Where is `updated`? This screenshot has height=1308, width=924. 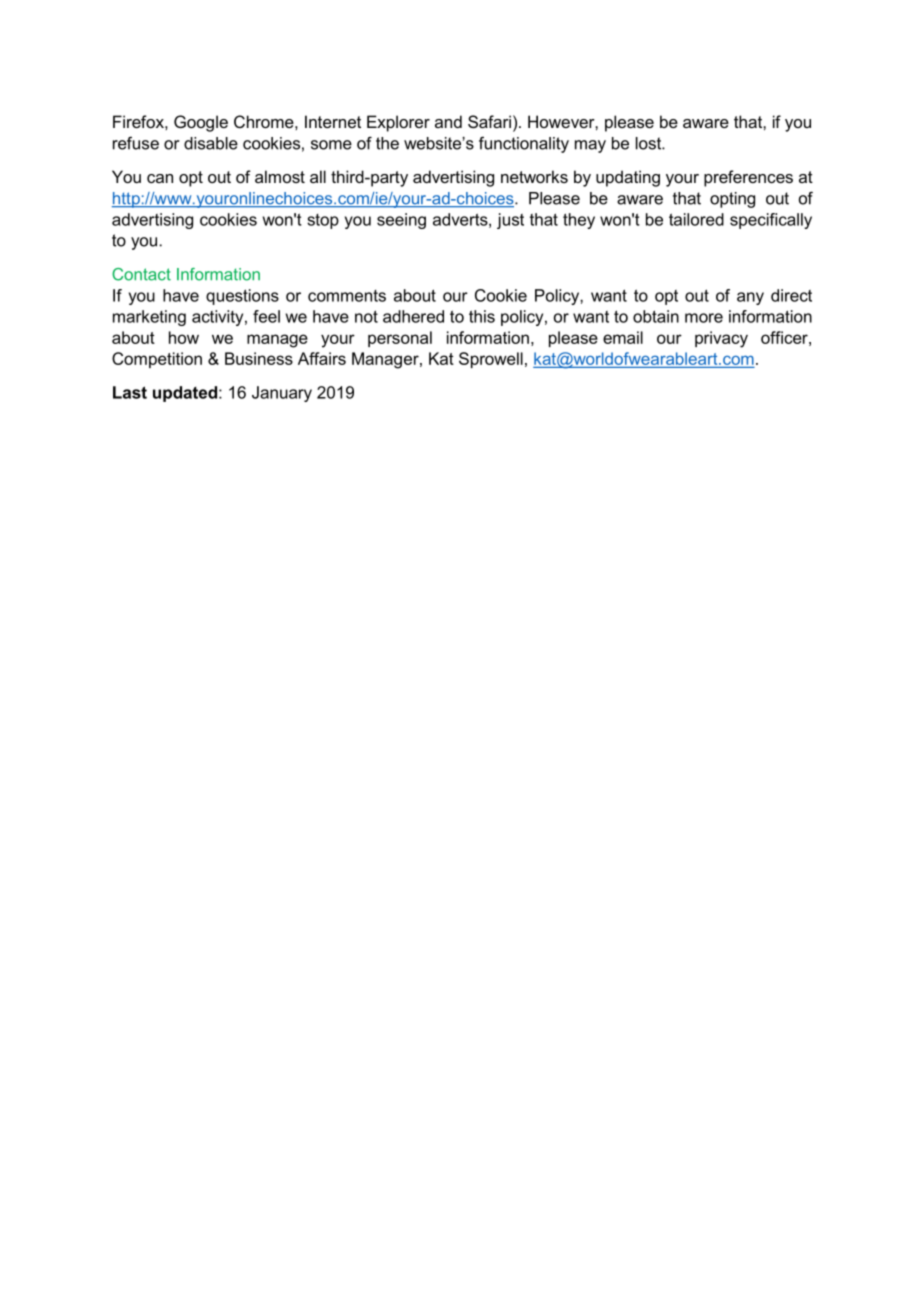
updated is located at coordinates (186, 394).
